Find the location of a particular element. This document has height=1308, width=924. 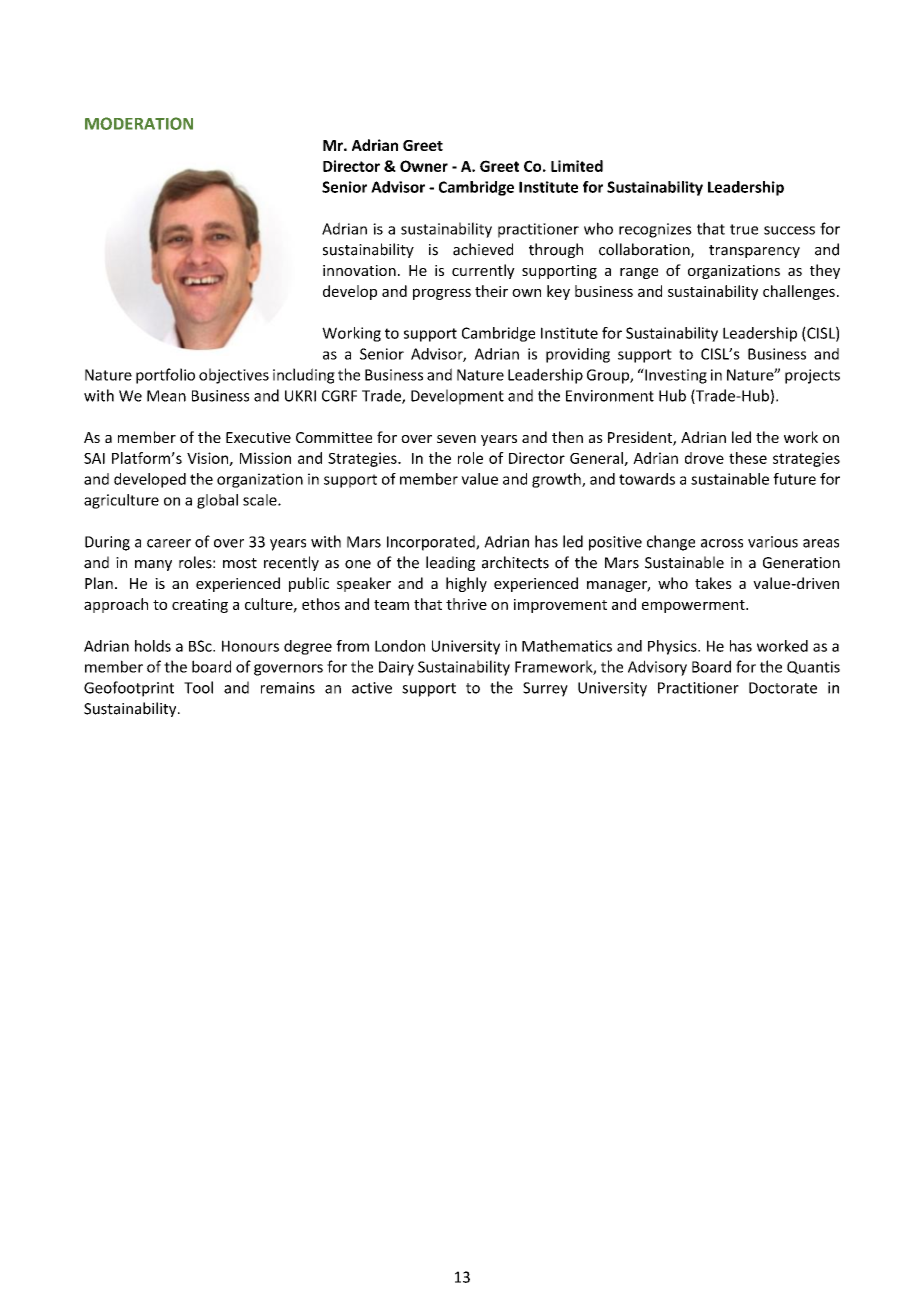

challenges is located at coordinates (799, 292).
